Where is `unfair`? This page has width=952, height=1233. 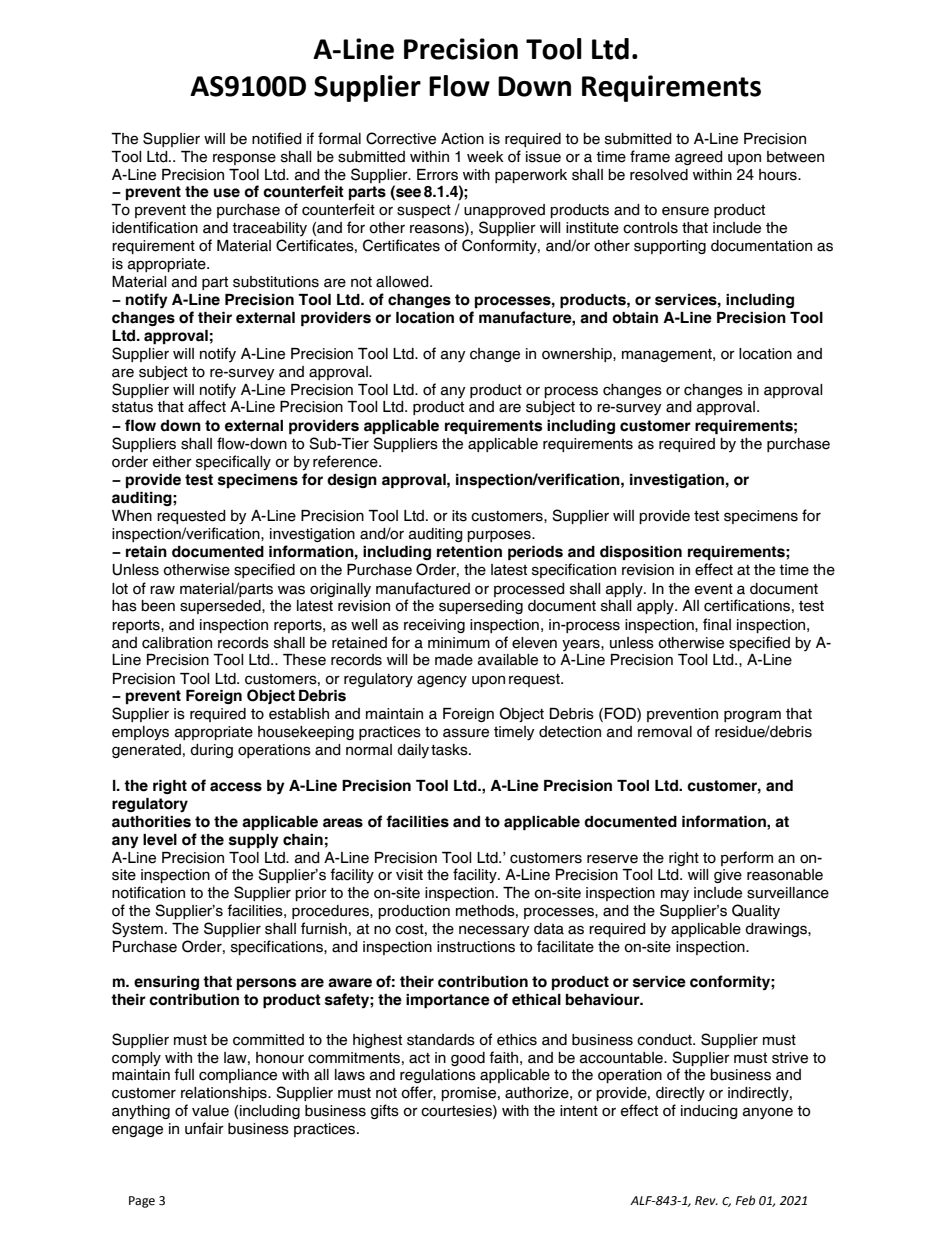
unfair is located at coordinates (204, 1128).
